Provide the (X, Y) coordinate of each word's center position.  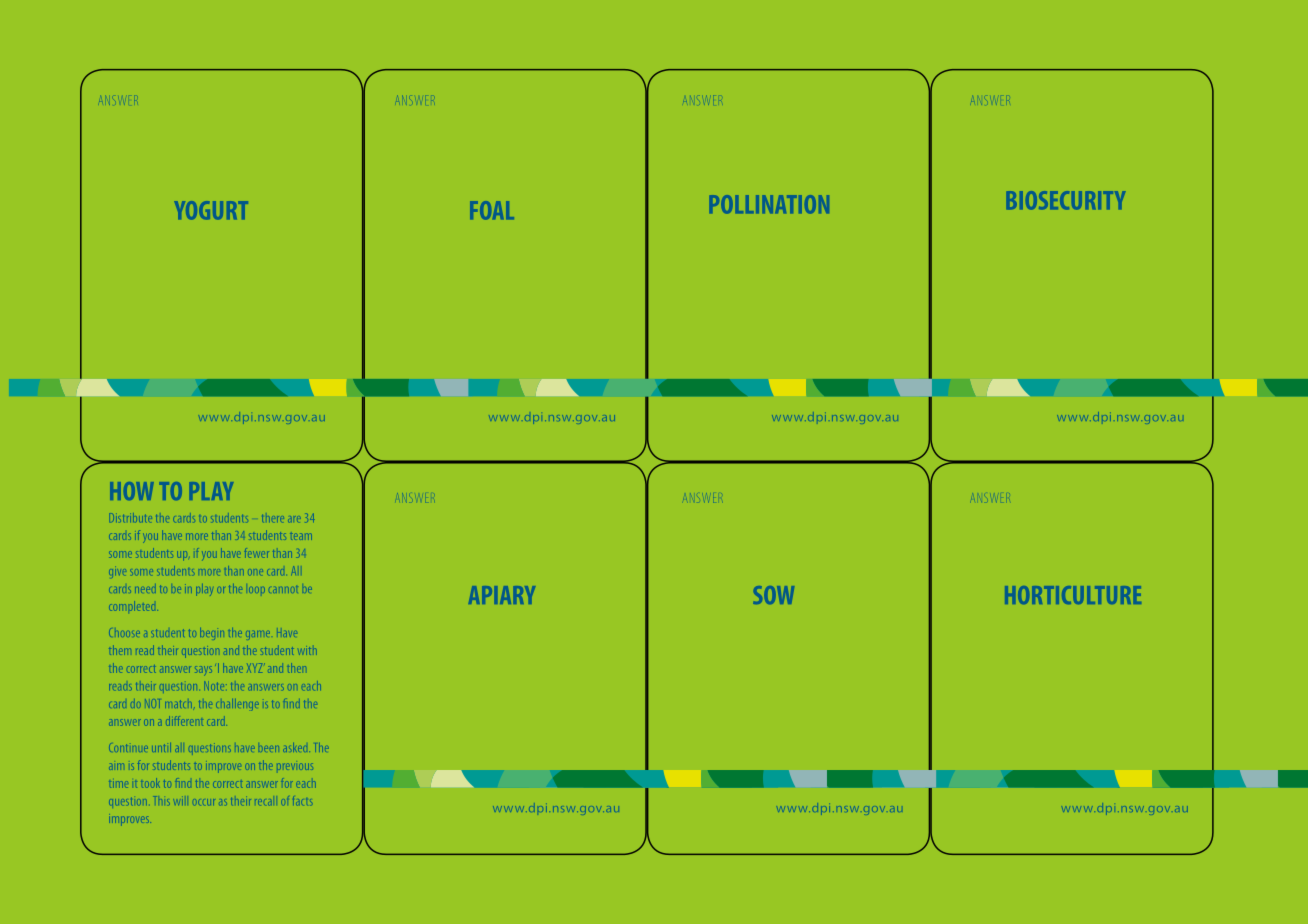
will (180, 802)
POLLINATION (769, 204)
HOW (132, 491)
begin (212, 632)
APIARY (502, 595)
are (294, 520)
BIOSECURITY (1066, 200)
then (297, 668)
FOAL (492, 210)
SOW (773, 595)
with (307, 651)
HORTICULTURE (1073, 595)
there (271, 518)
